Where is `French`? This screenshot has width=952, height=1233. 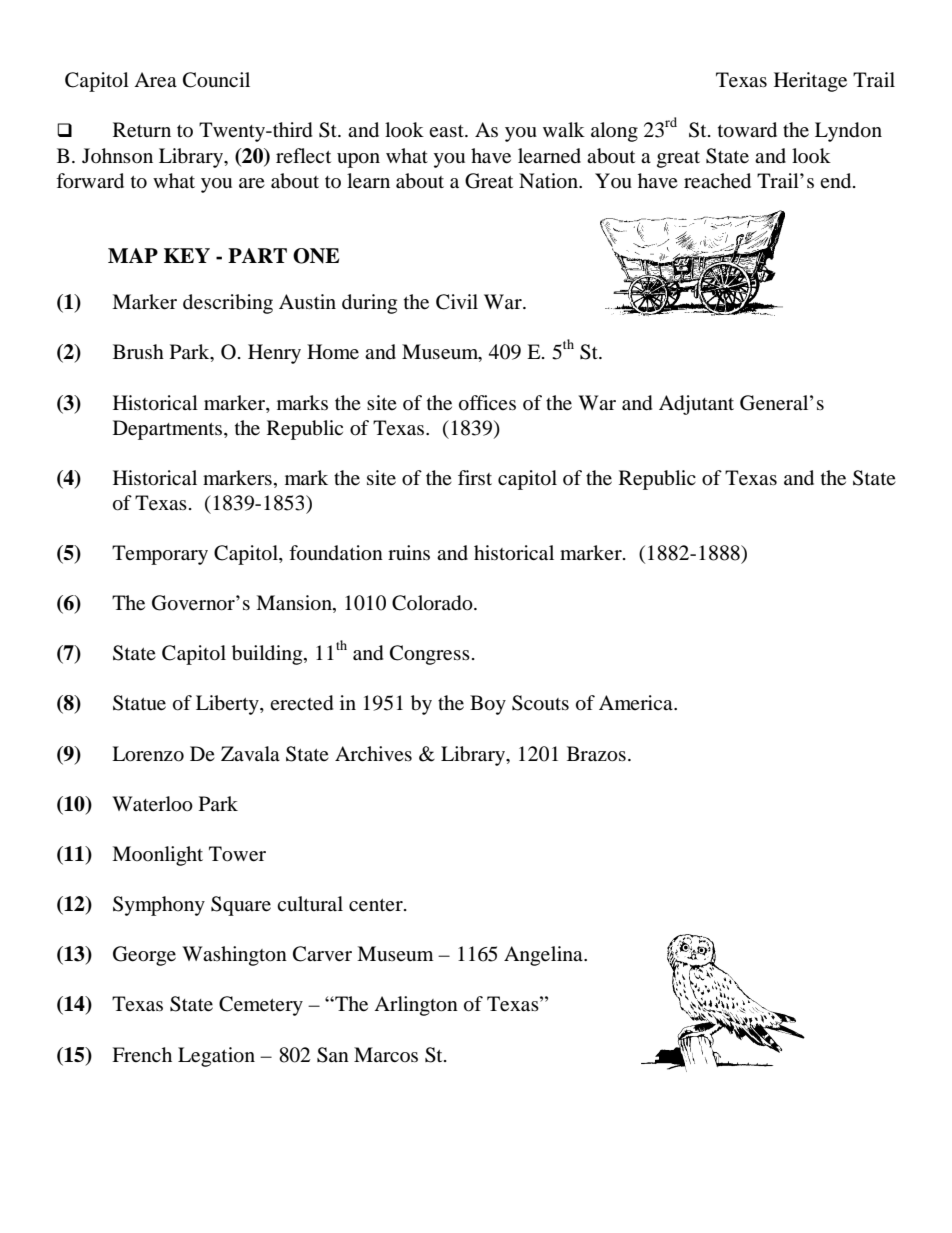 French is located at coordinates (142, 1054).
